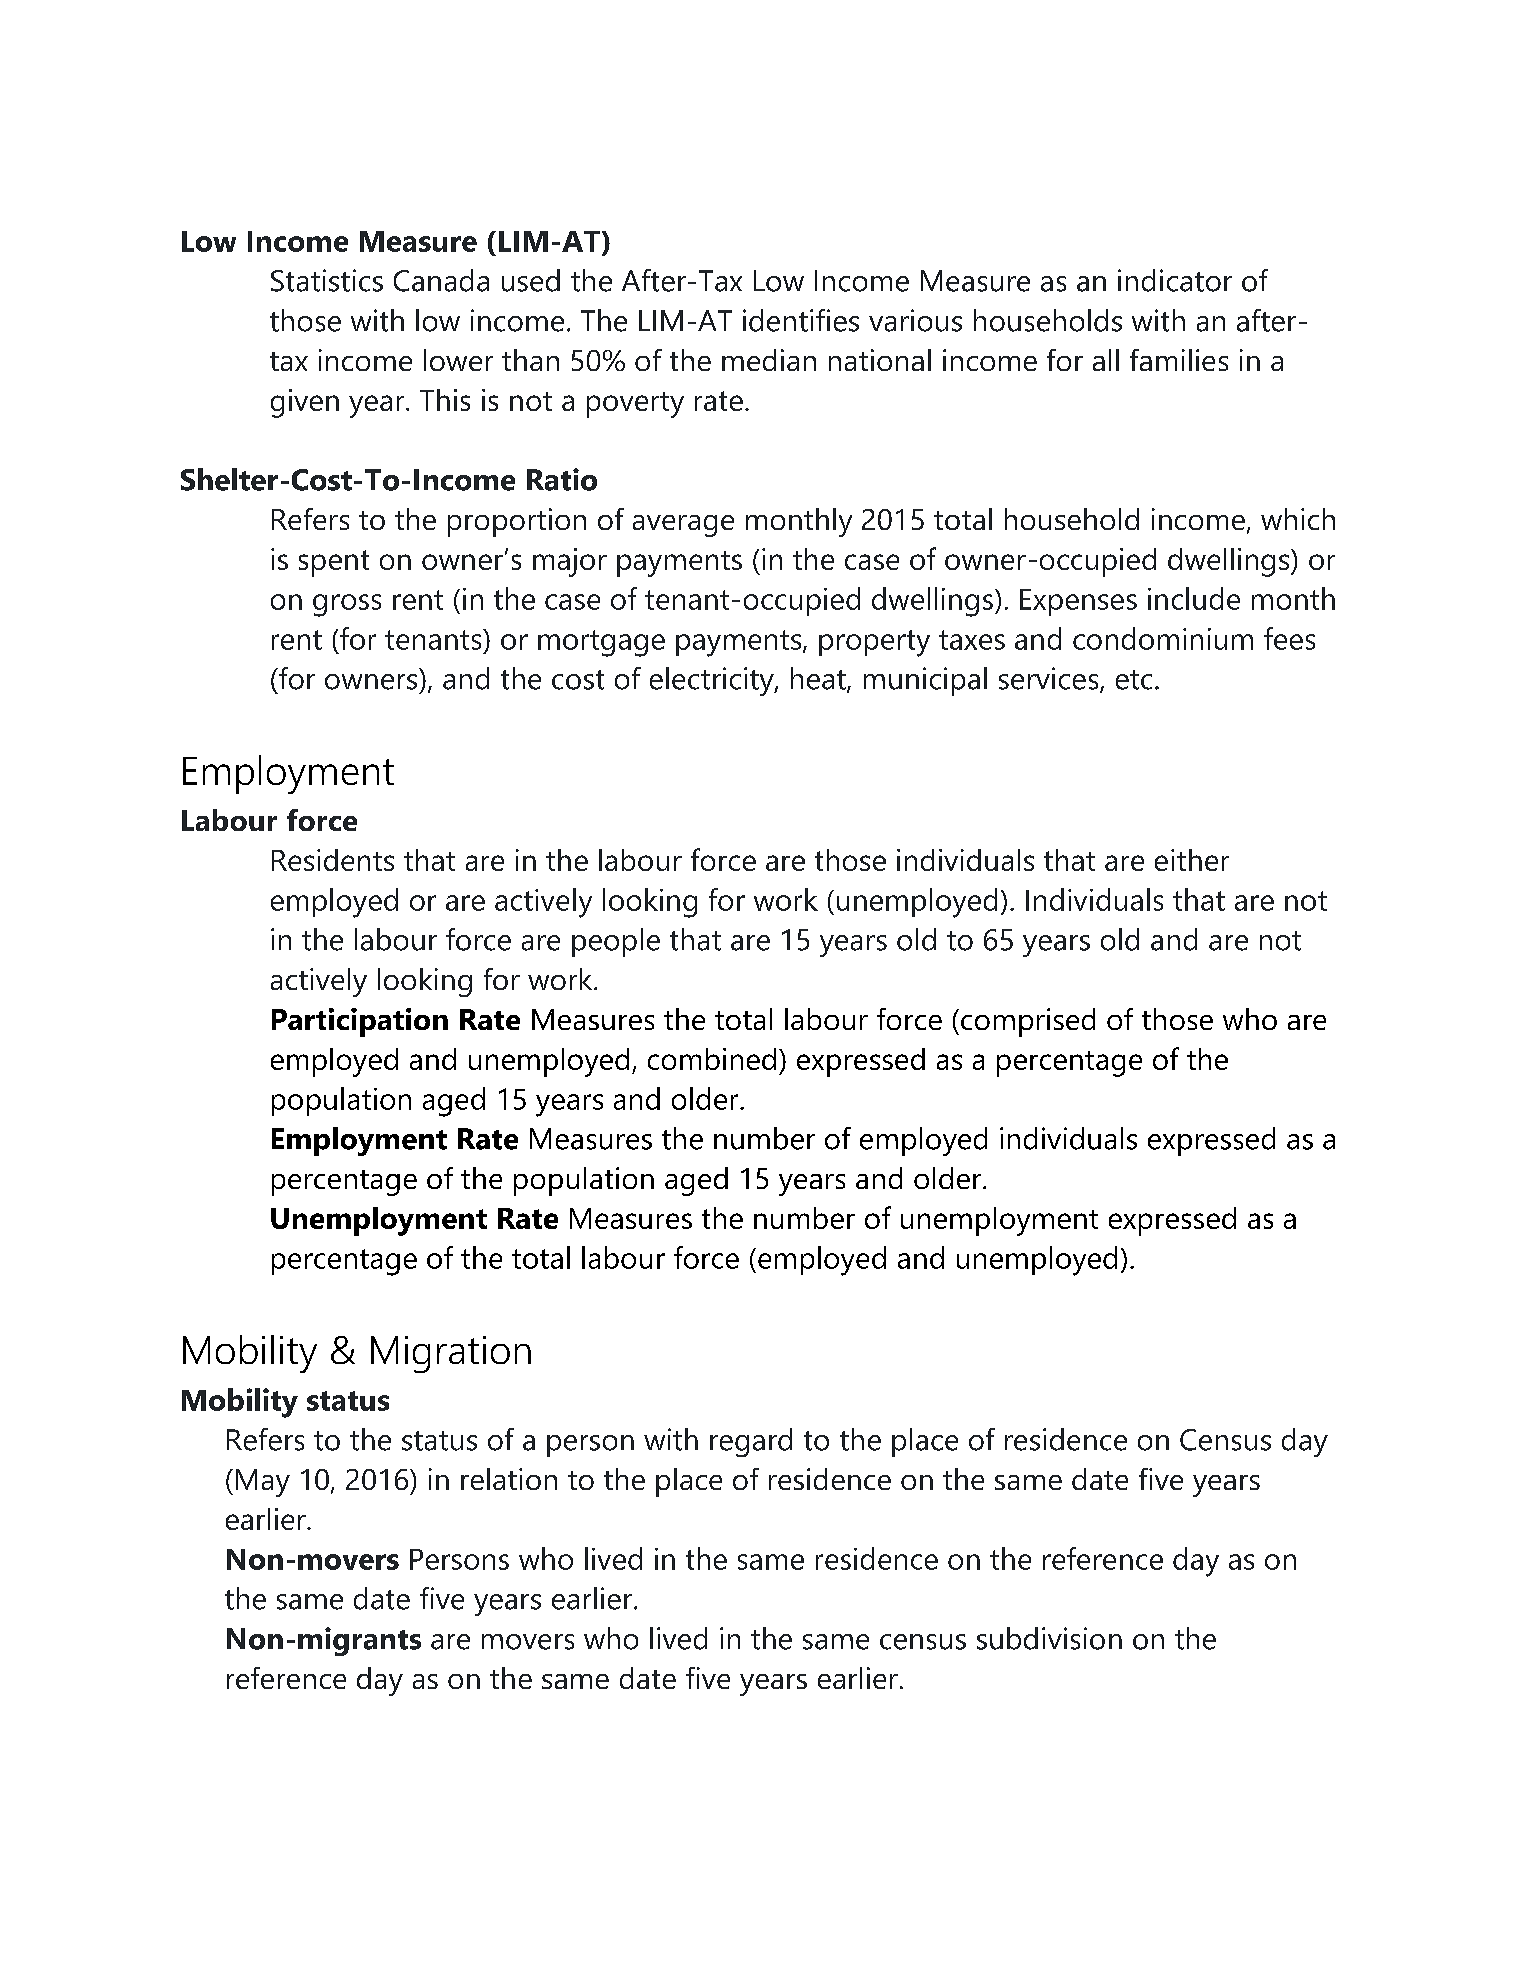  I want to click on subdivision, so click(1049, 1638).
